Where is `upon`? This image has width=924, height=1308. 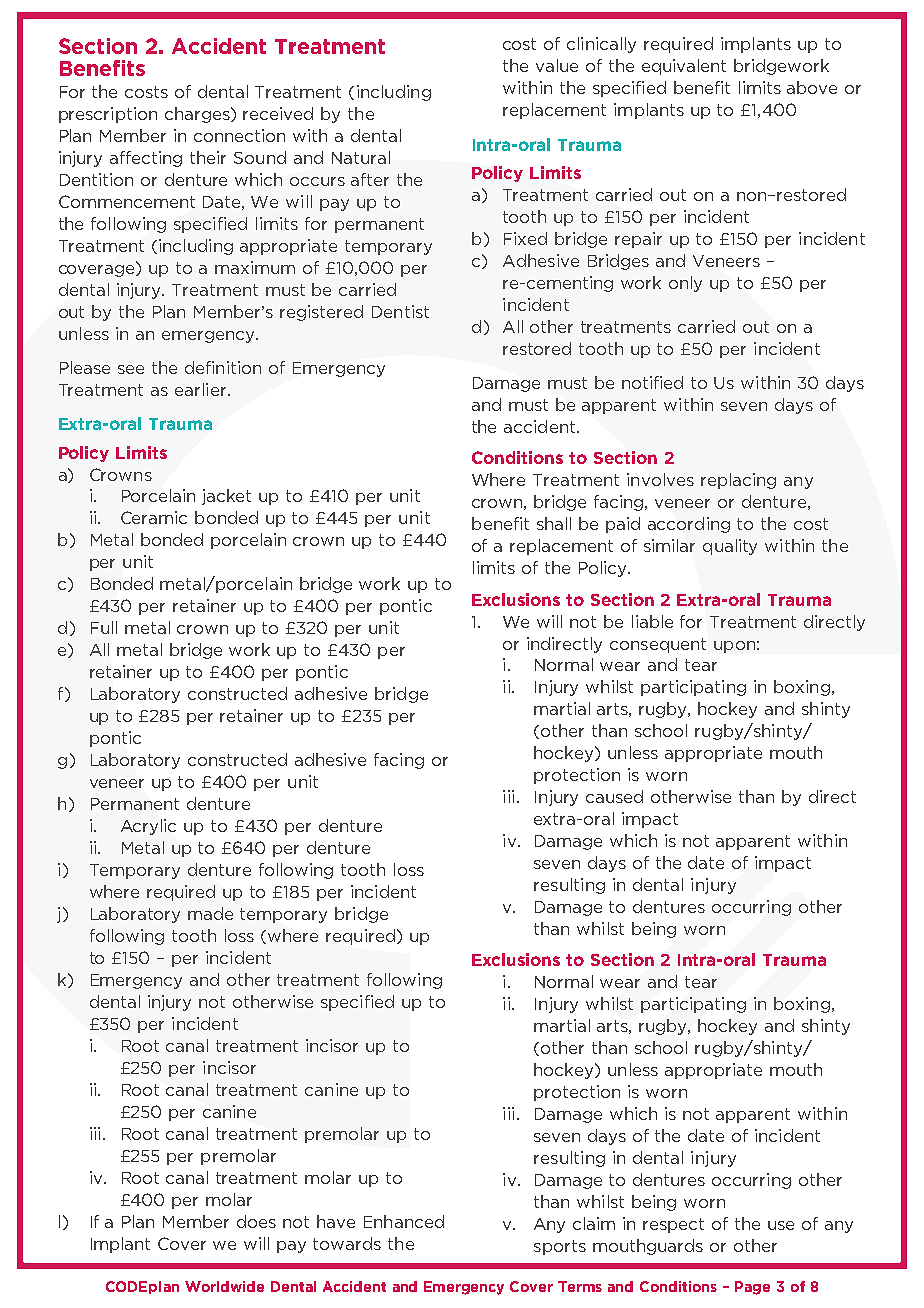
upon is located at coordinates (734, 647).
